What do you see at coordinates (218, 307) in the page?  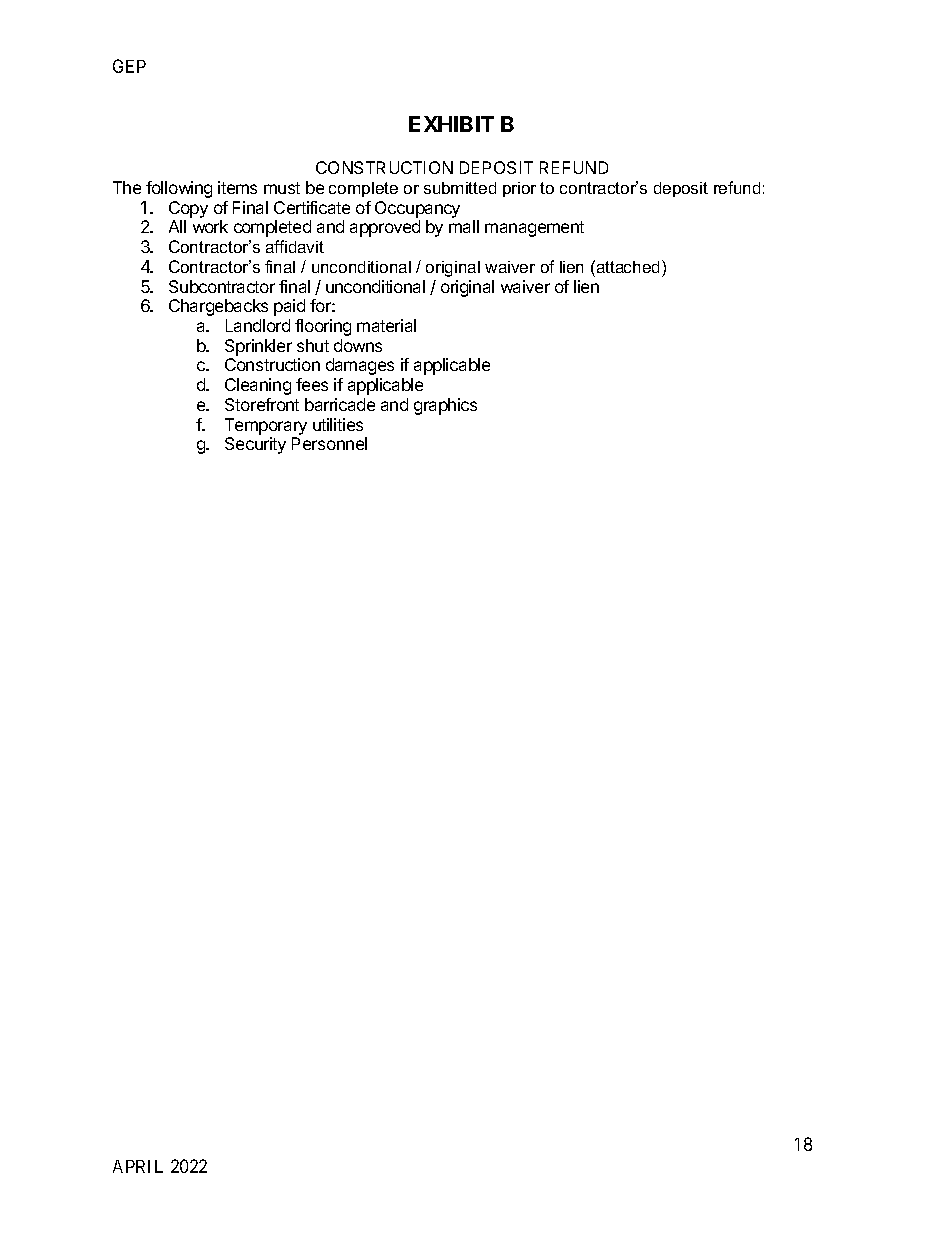 I see `Chargebacks` at bounding box center [218, 307].
